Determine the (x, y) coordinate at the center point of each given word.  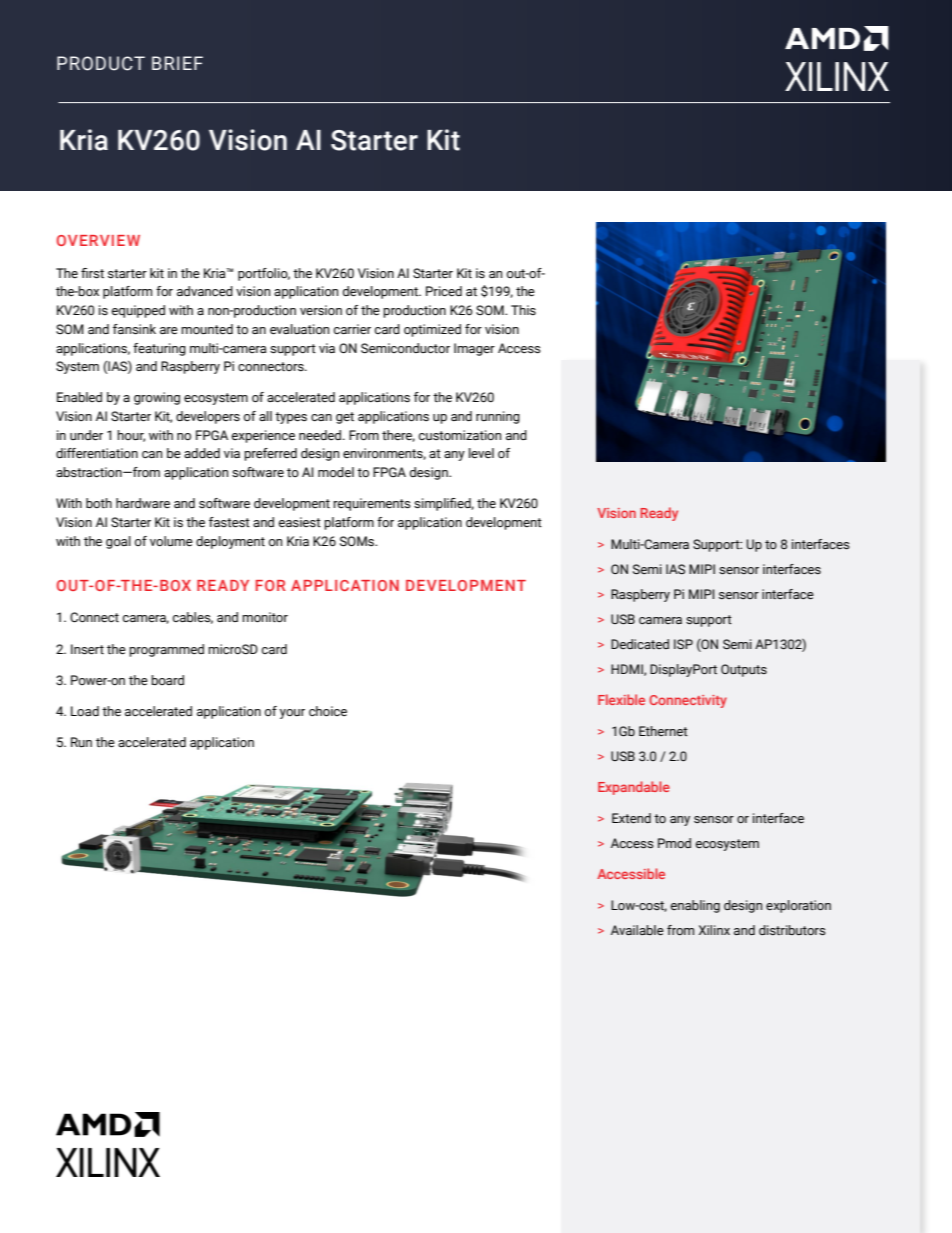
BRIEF (177, 63)
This (523, 310)
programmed (166, 650)
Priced (444, 291)
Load (85, 711)
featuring (159, 349)
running (498, 417)
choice (328, 711)
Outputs (744, 670)
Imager (474, 349)
